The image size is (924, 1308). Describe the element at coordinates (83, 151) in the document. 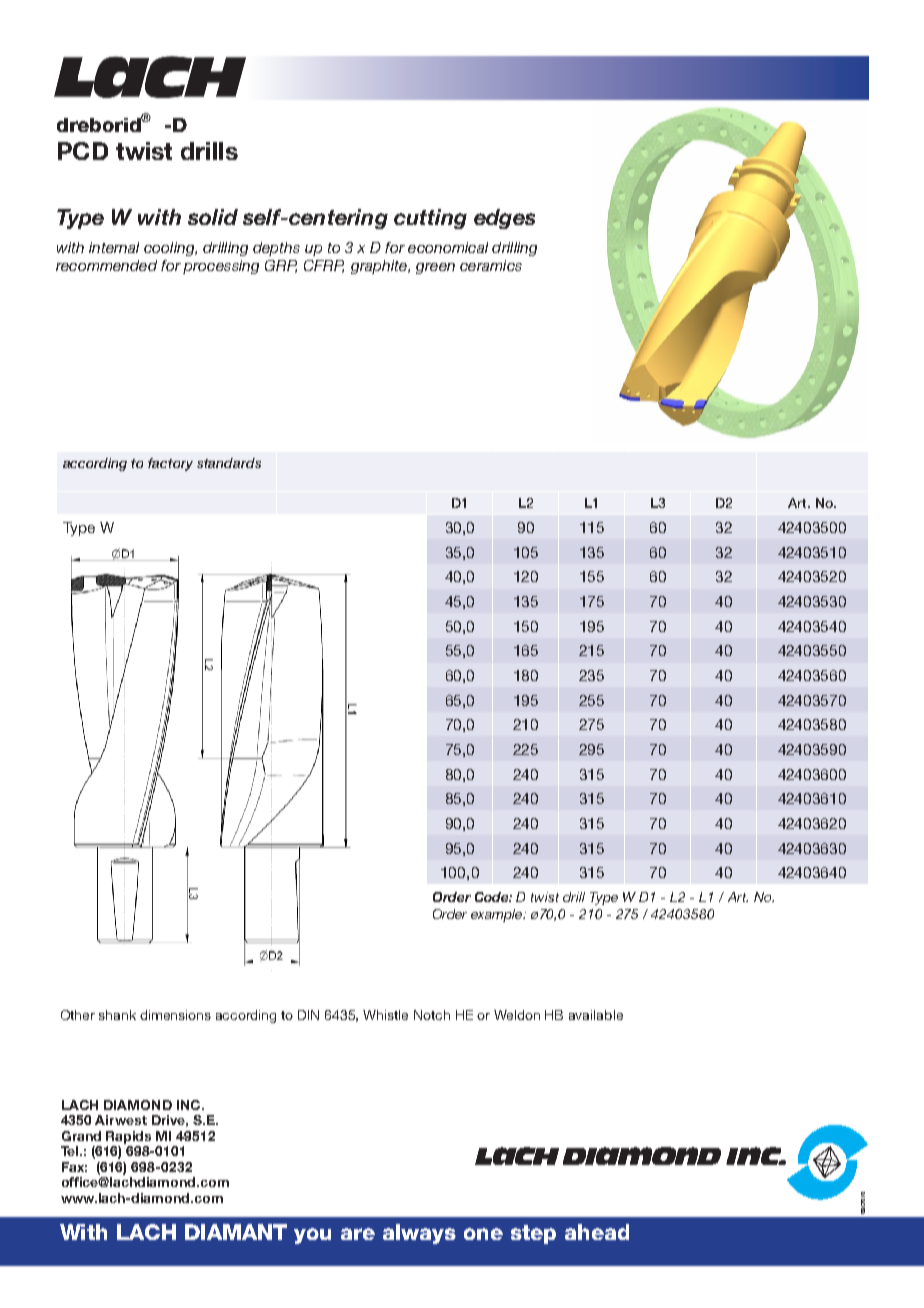

I see `PCD` at that location.
